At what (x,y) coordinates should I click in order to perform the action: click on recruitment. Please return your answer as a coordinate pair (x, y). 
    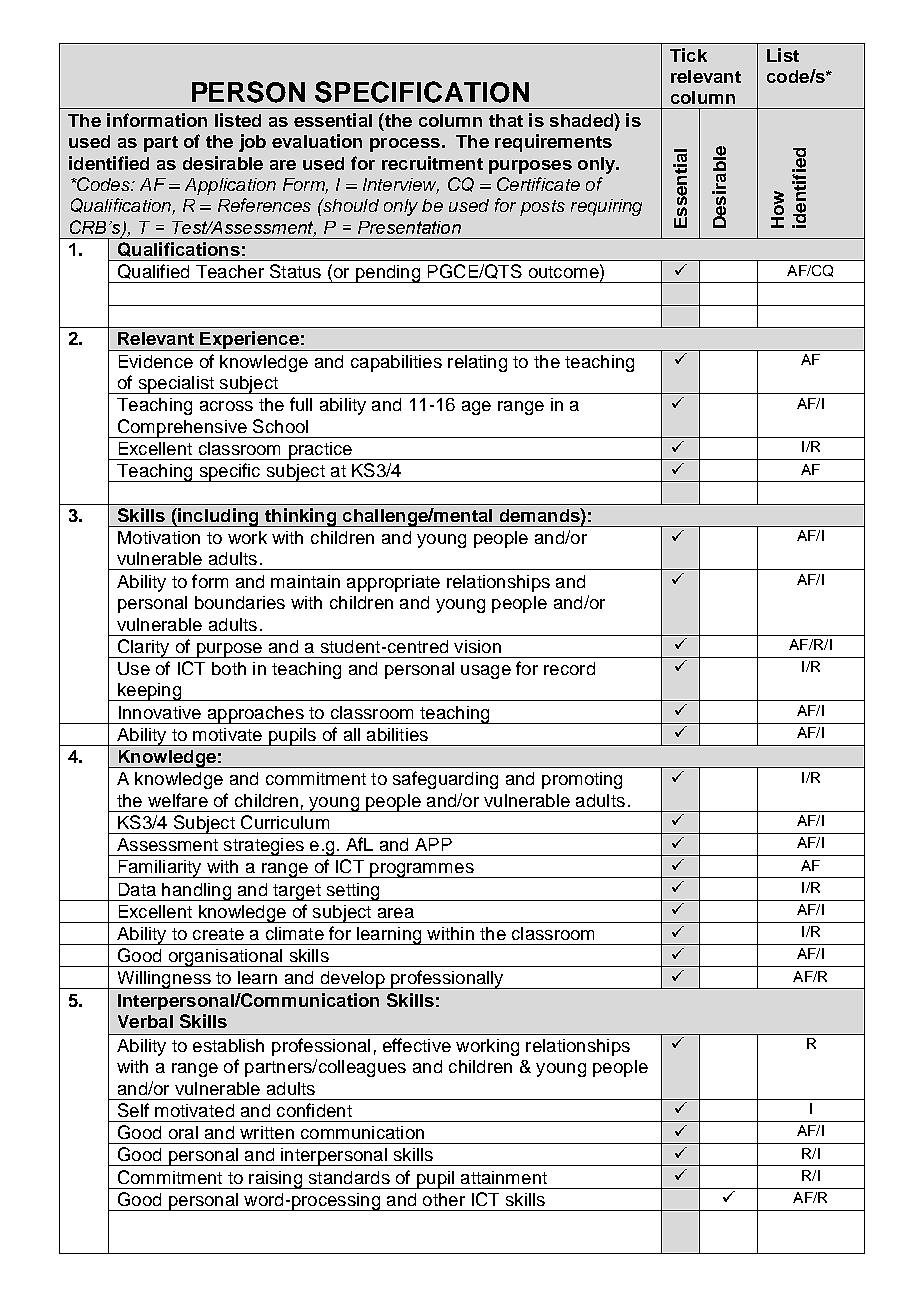
    Looking at the image, I should click on (432, 163).
